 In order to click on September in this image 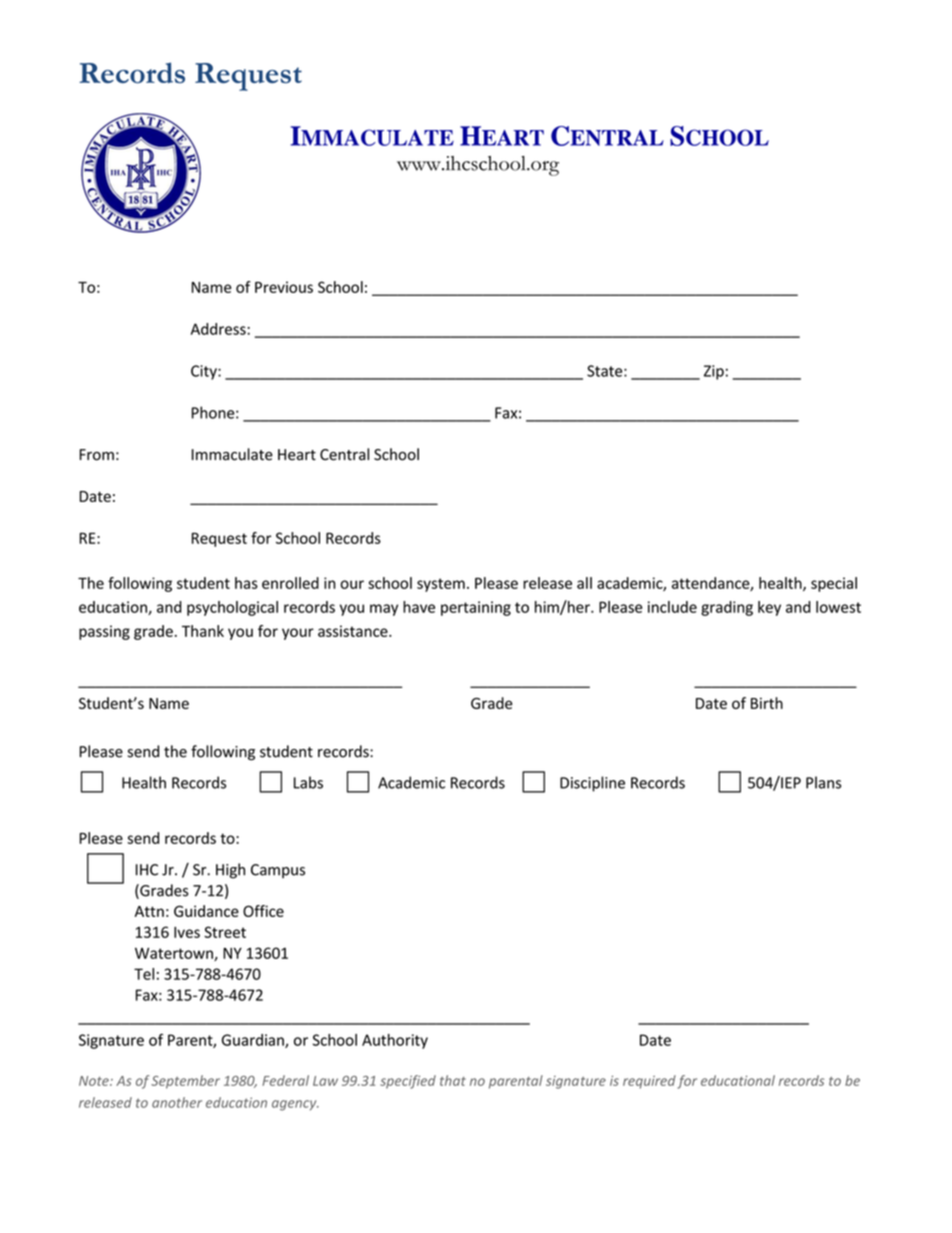, I will do `click(185, 1082)`.
